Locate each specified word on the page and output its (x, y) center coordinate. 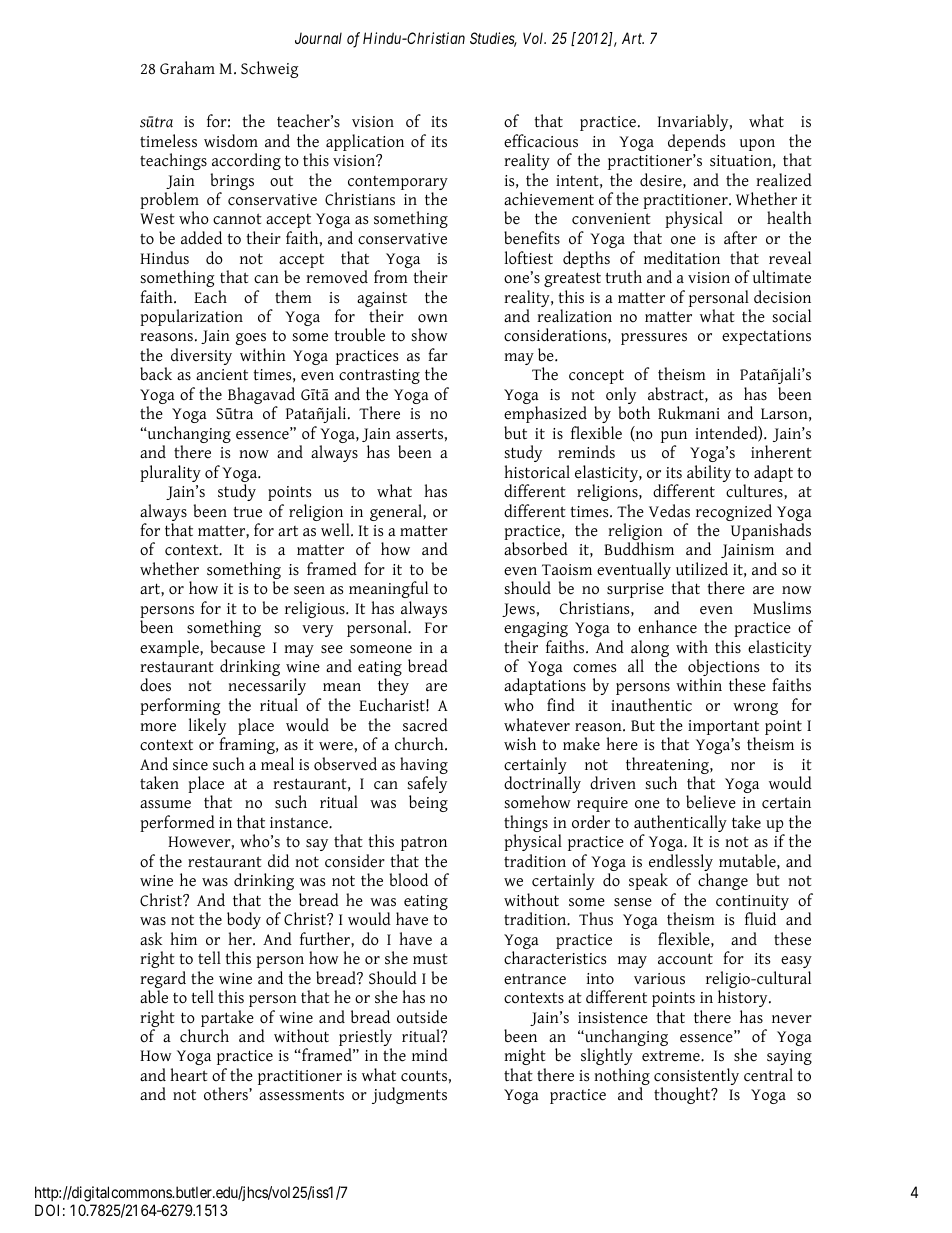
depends (696, 142)
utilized (702, 569)
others (227, 1094)
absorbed (536, 549)
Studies (493, 39)
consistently (696, 1078)
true (247, 512)
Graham (187, 68)
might (525, 1056)
